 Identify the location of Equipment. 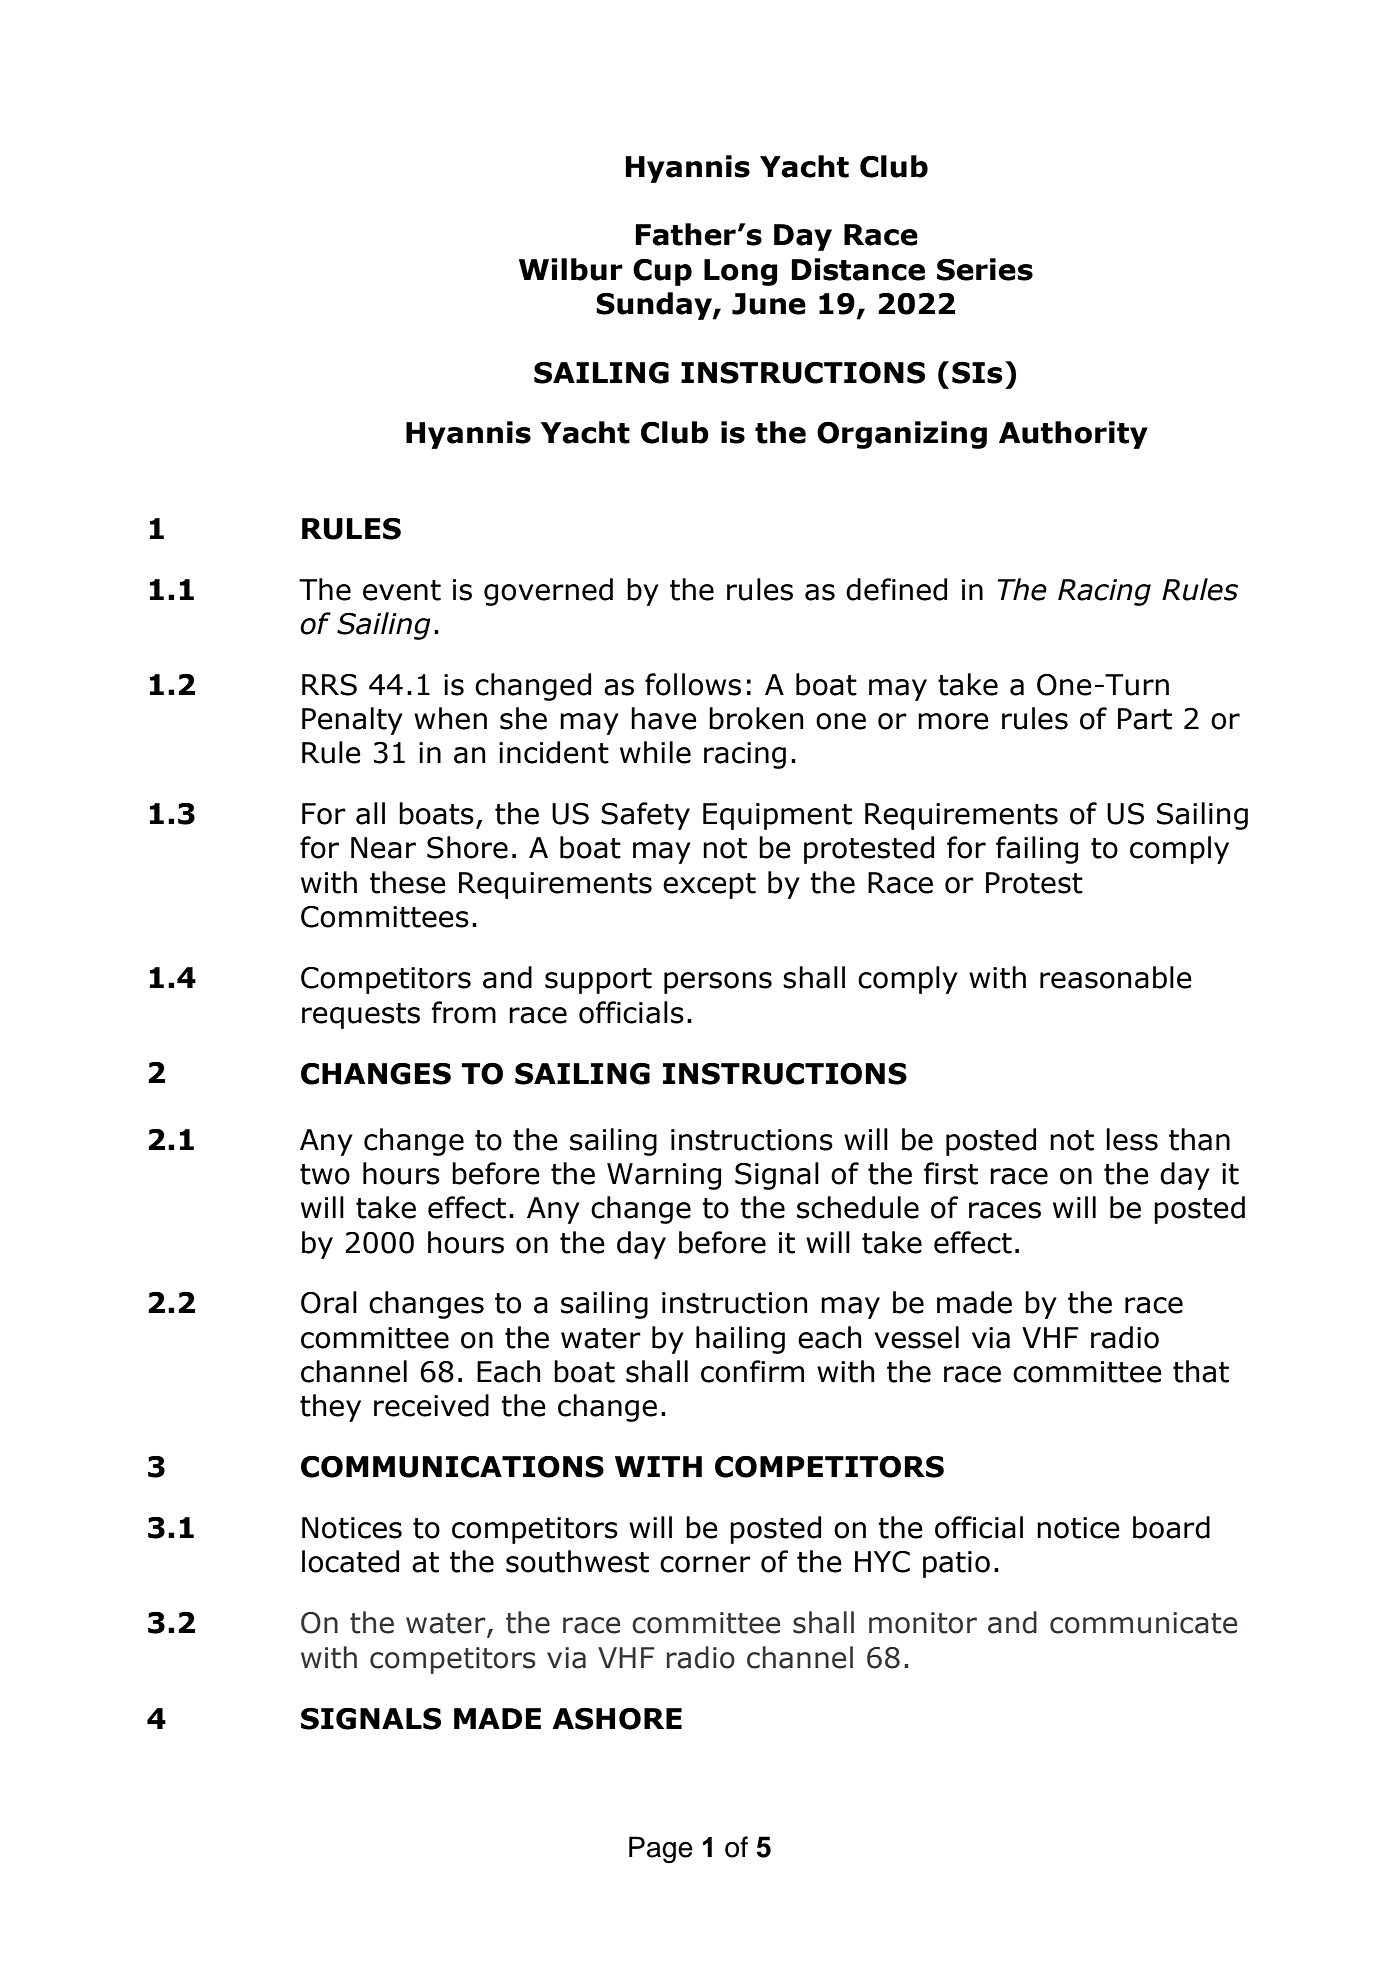
(777, 816).
